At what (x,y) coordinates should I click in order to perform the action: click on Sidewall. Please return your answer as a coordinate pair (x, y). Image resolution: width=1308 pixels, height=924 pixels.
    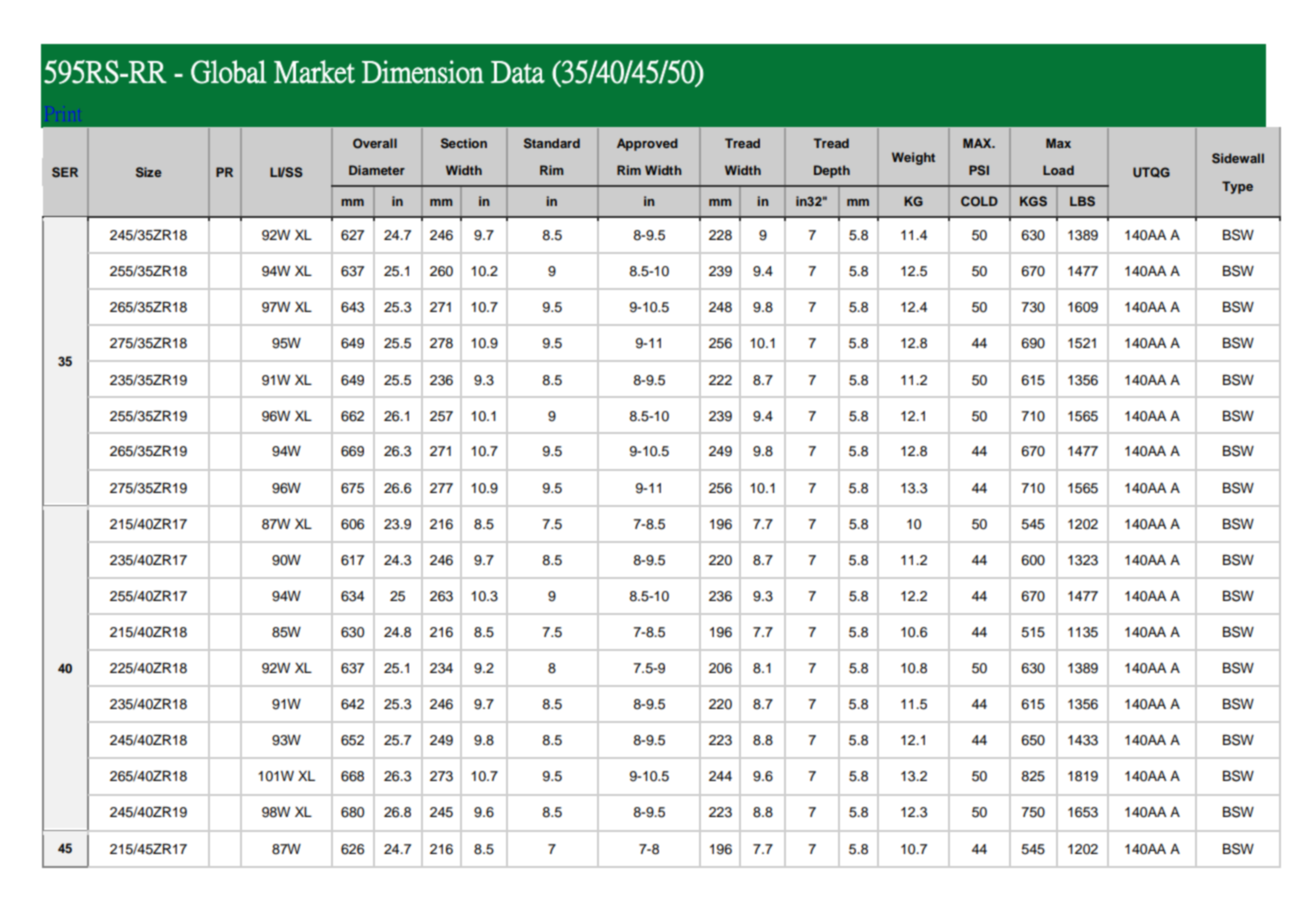
    Looking at the image, I should click on (1238, 158).
